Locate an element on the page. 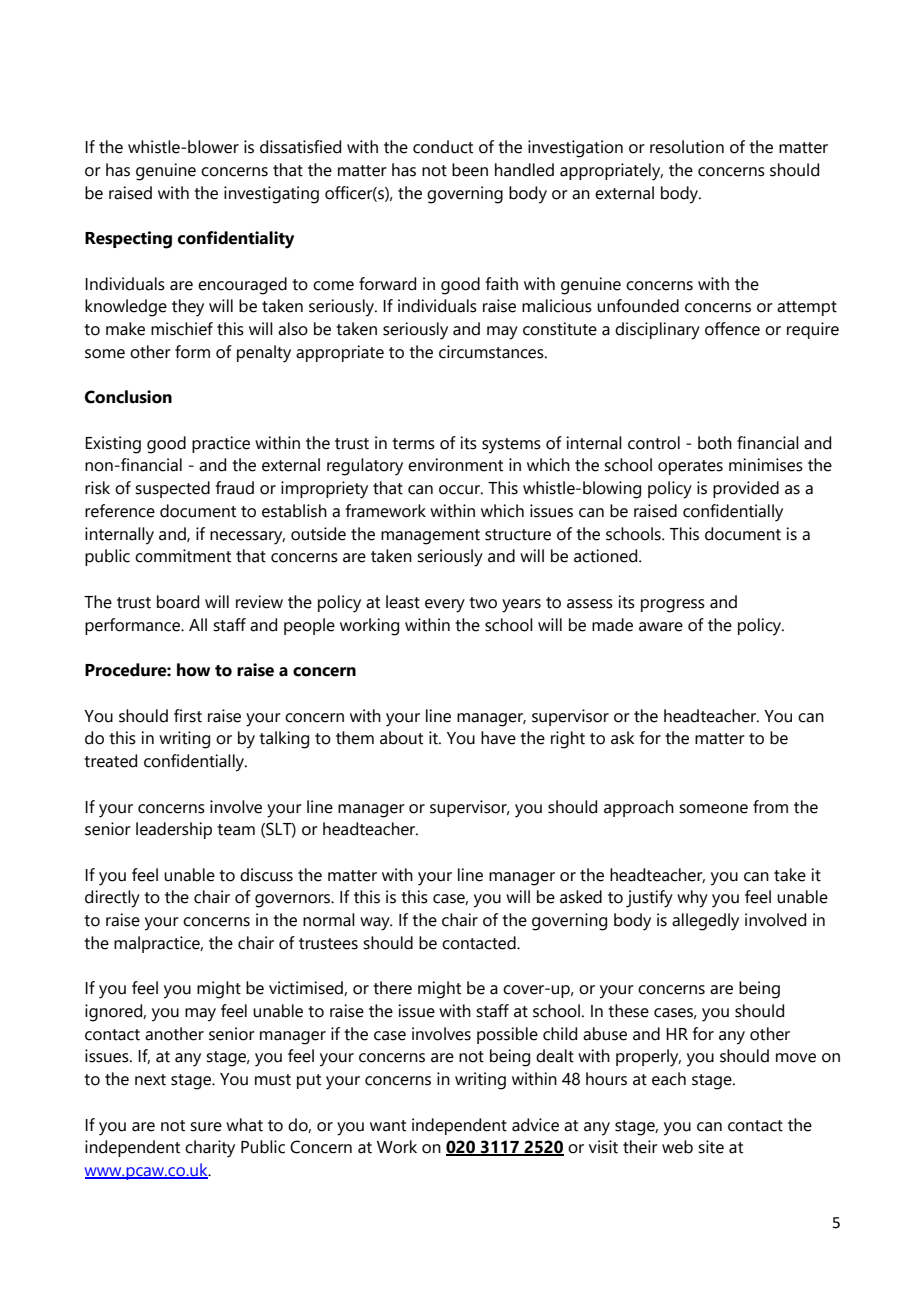 The height and width of the image is (1308, 924). how is located at coordinates (193, 670).
